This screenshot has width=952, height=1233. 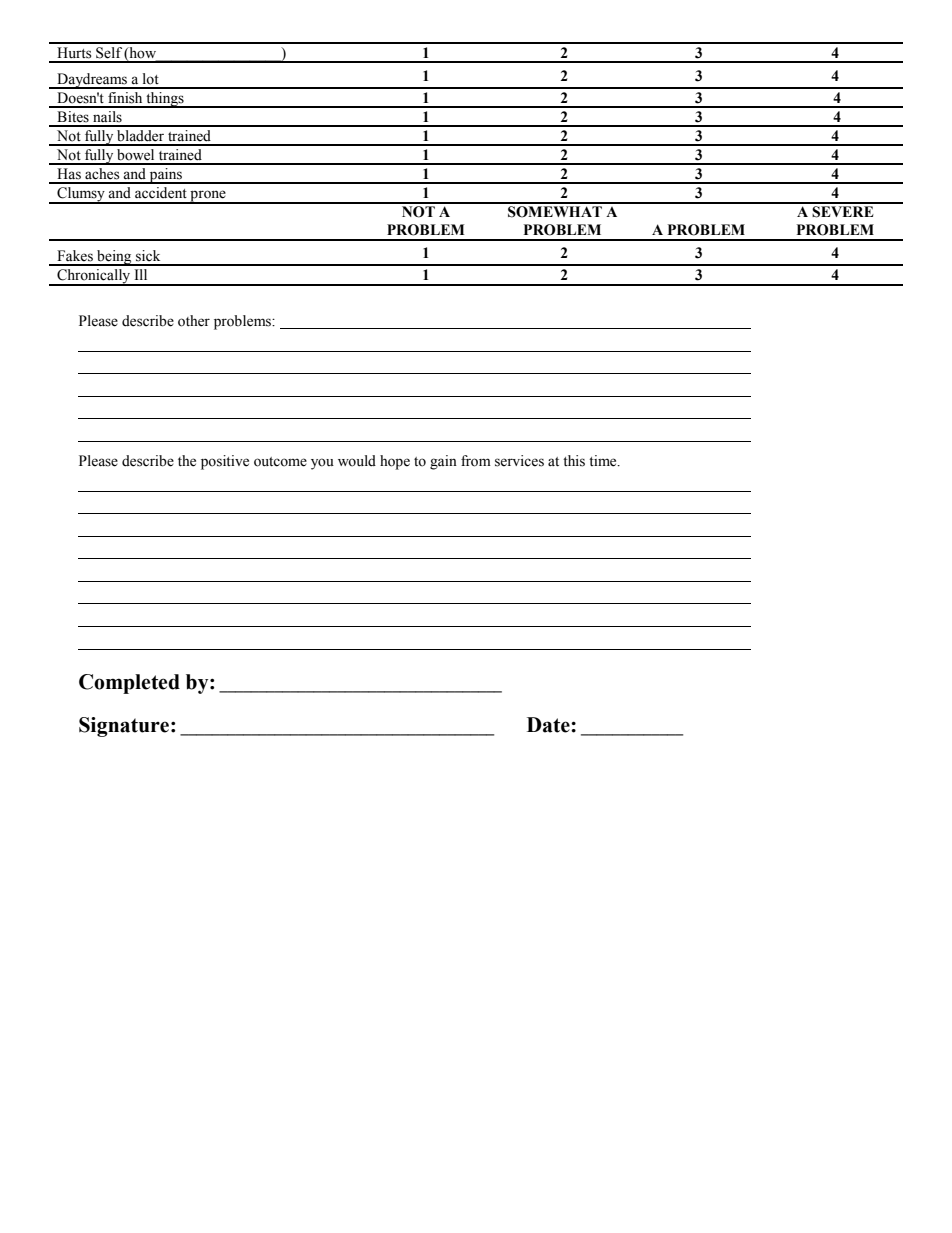 I want to click on services, so click(x=519, y=461).
